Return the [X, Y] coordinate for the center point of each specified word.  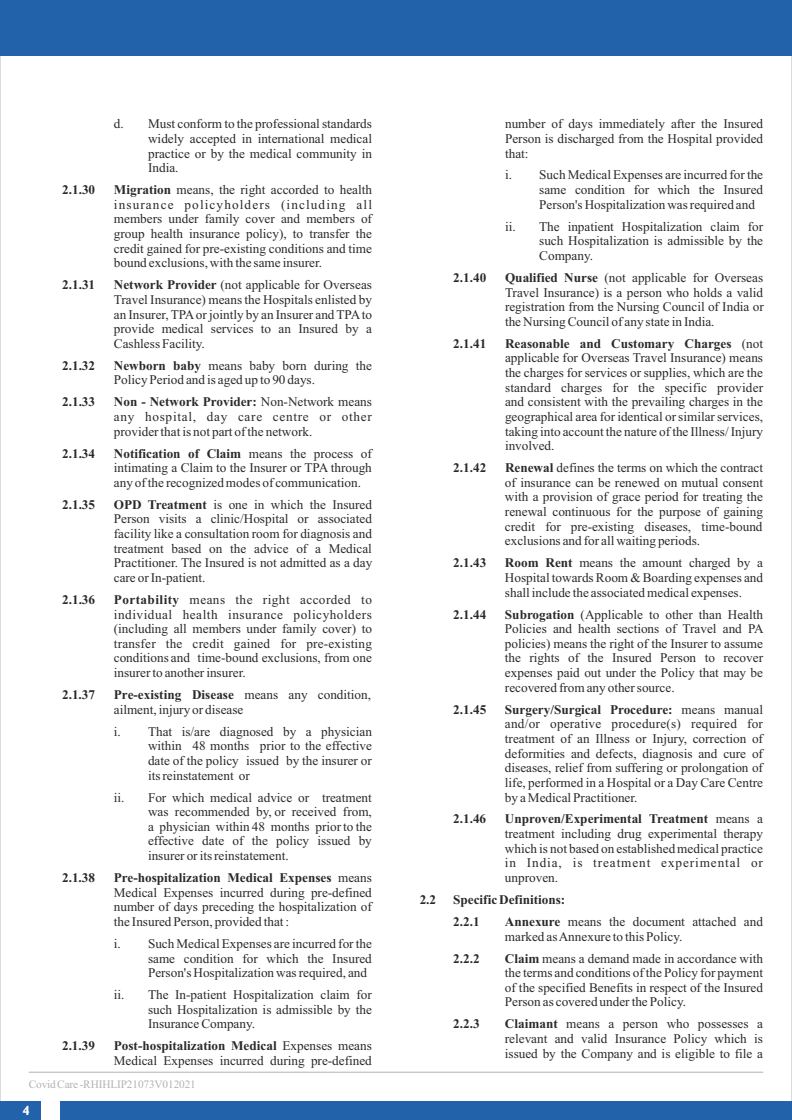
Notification [147, 453]
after [683, 123]
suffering [640, 767]
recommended [212, 811]
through [351, 469]
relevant [526, 1038]
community [326, 155]
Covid [42, 1084]
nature [640, 432]
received [314, 811]
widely [166, 140]
